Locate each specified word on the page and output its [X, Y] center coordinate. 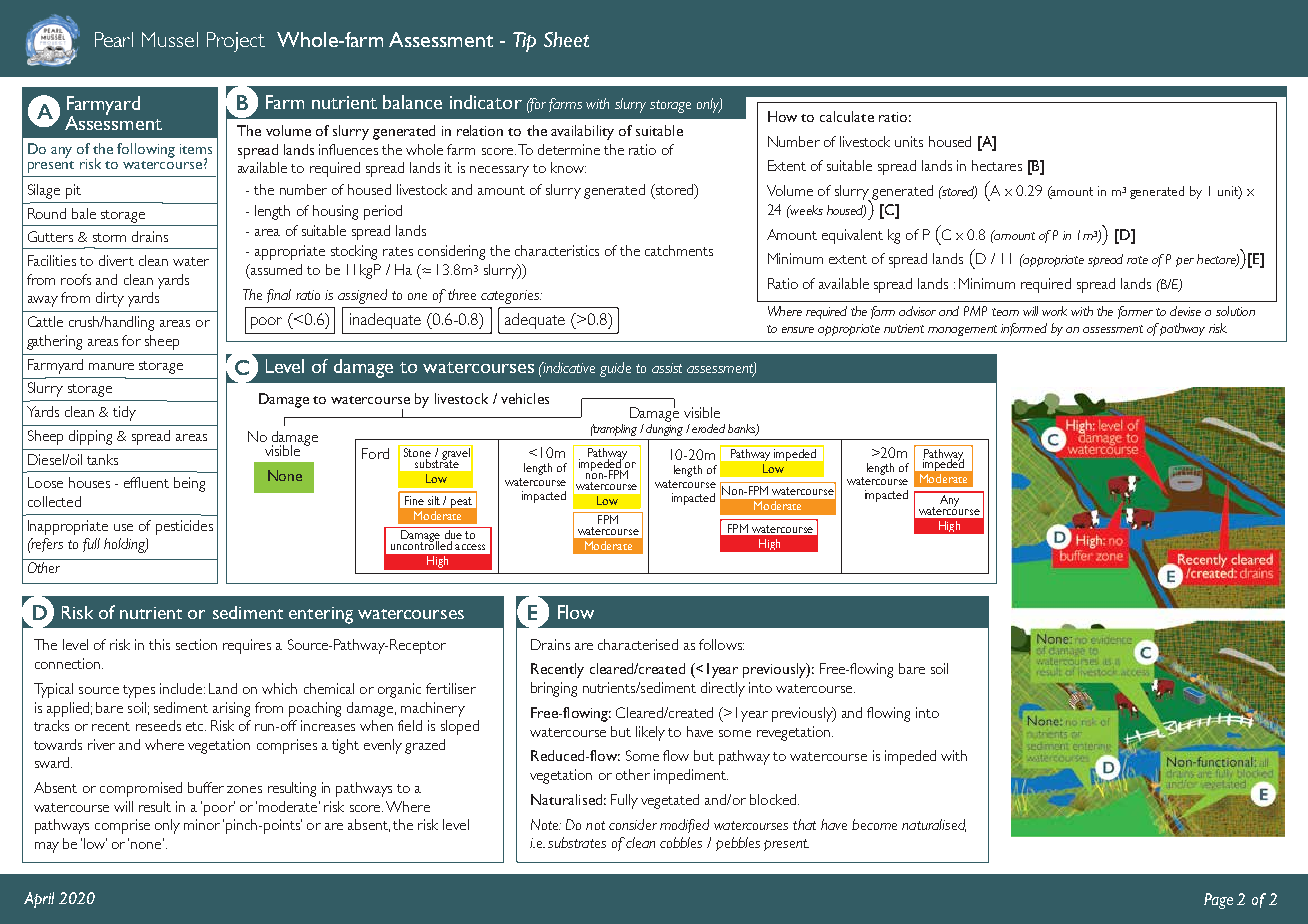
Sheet [566, 39]
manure [111, 366]
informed [1024, 329]
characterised [638, 644]
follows [721, 644]
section [196, 644]
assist [667, 368]
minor [202, 824]
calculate [847, 116]
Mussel [170, 39]
